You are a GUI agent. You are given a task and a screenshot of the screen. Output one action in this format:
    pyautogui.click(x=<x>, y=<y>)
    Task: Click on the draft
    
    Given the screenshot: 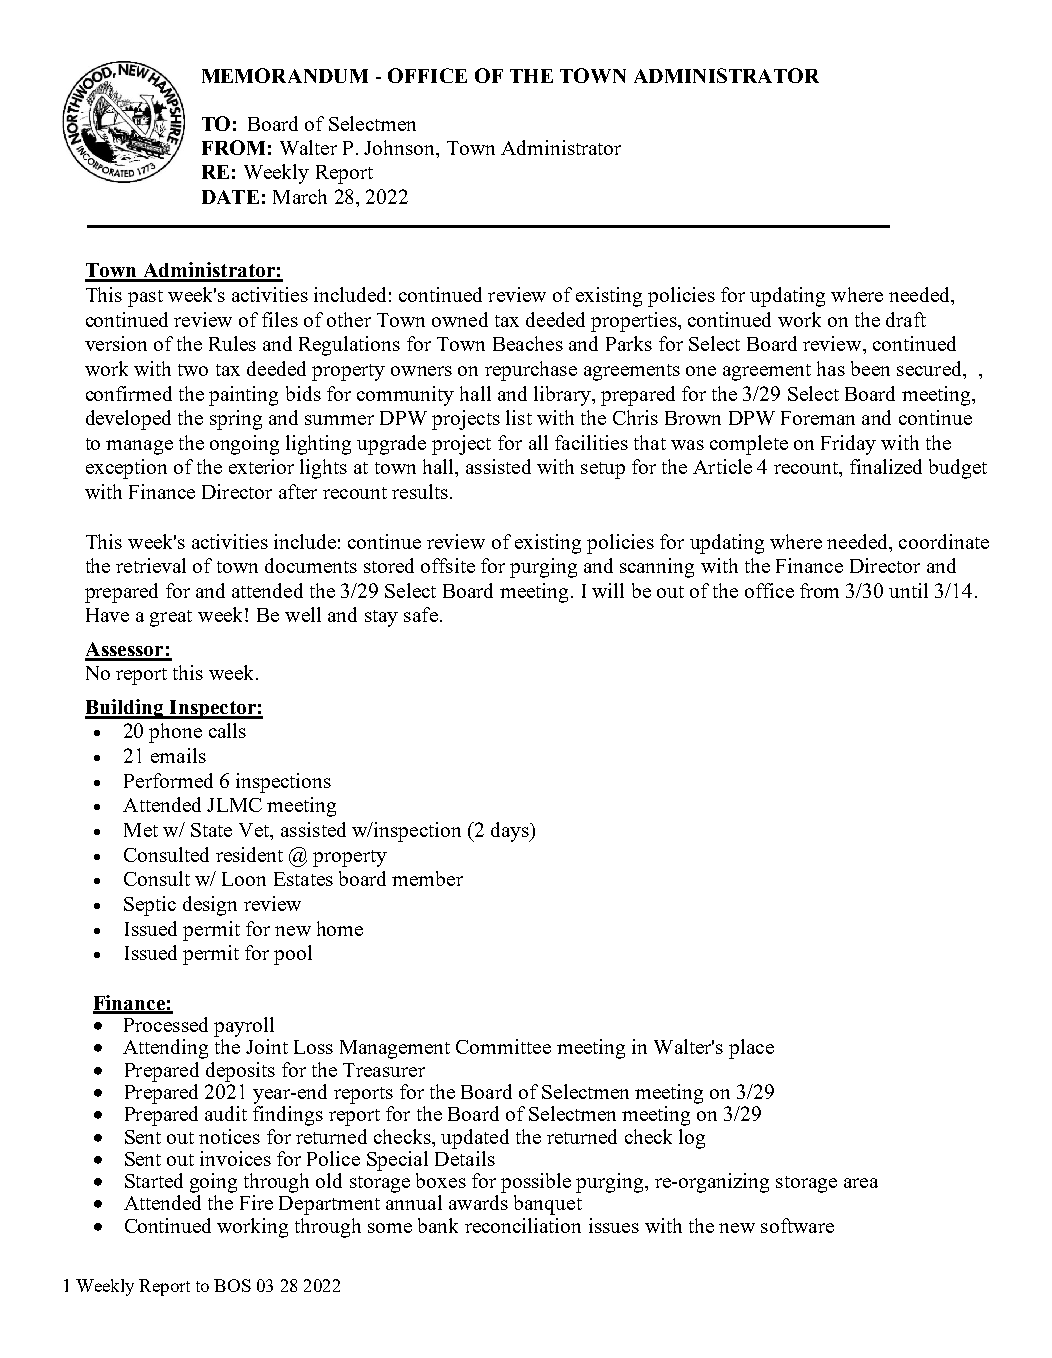 What is the action you would take?
    pyautogui.click(x=906, y=319)
